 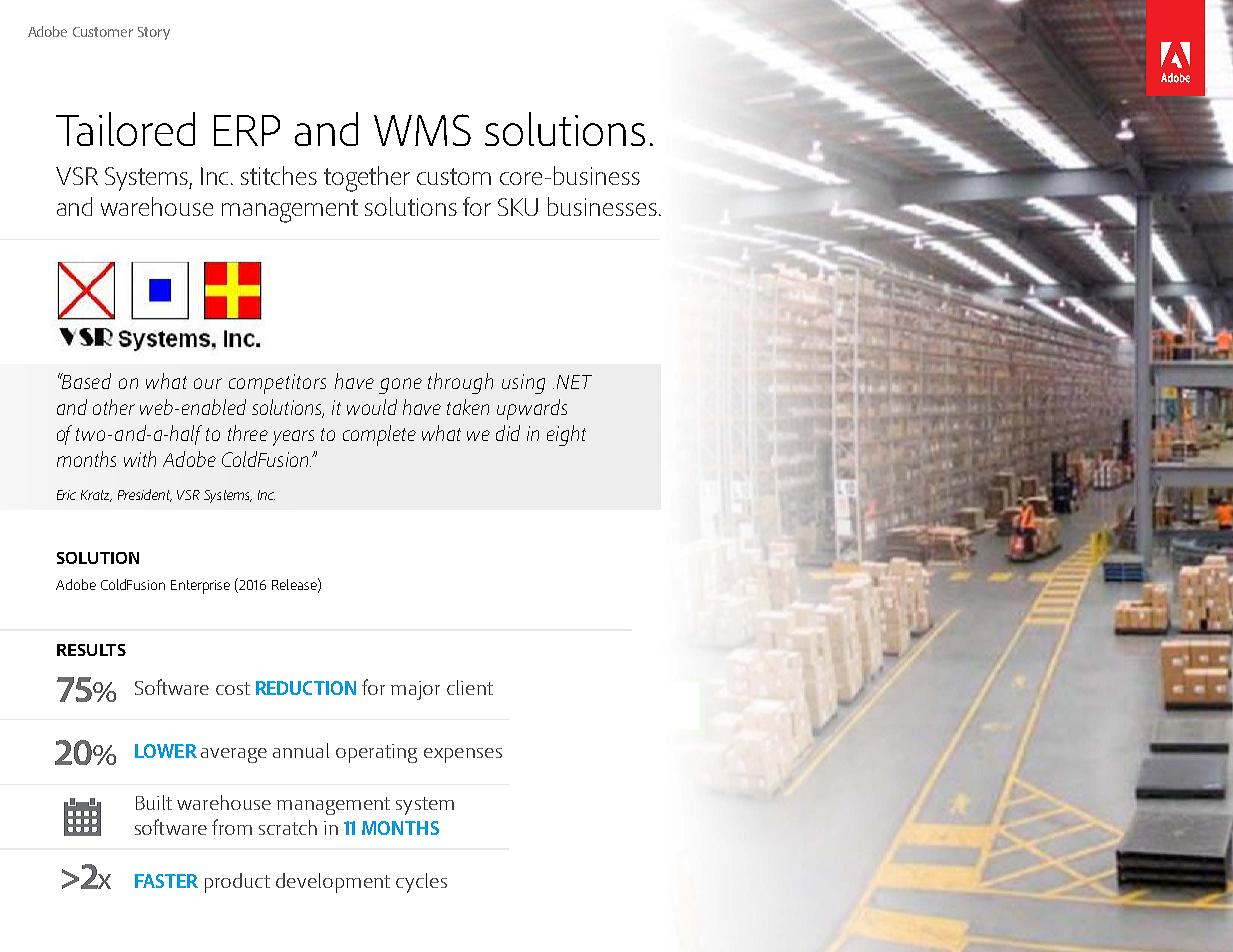 What do you see at coordinates (140, 459) in the image?
I see `with` at bounding box center [140, 459].
